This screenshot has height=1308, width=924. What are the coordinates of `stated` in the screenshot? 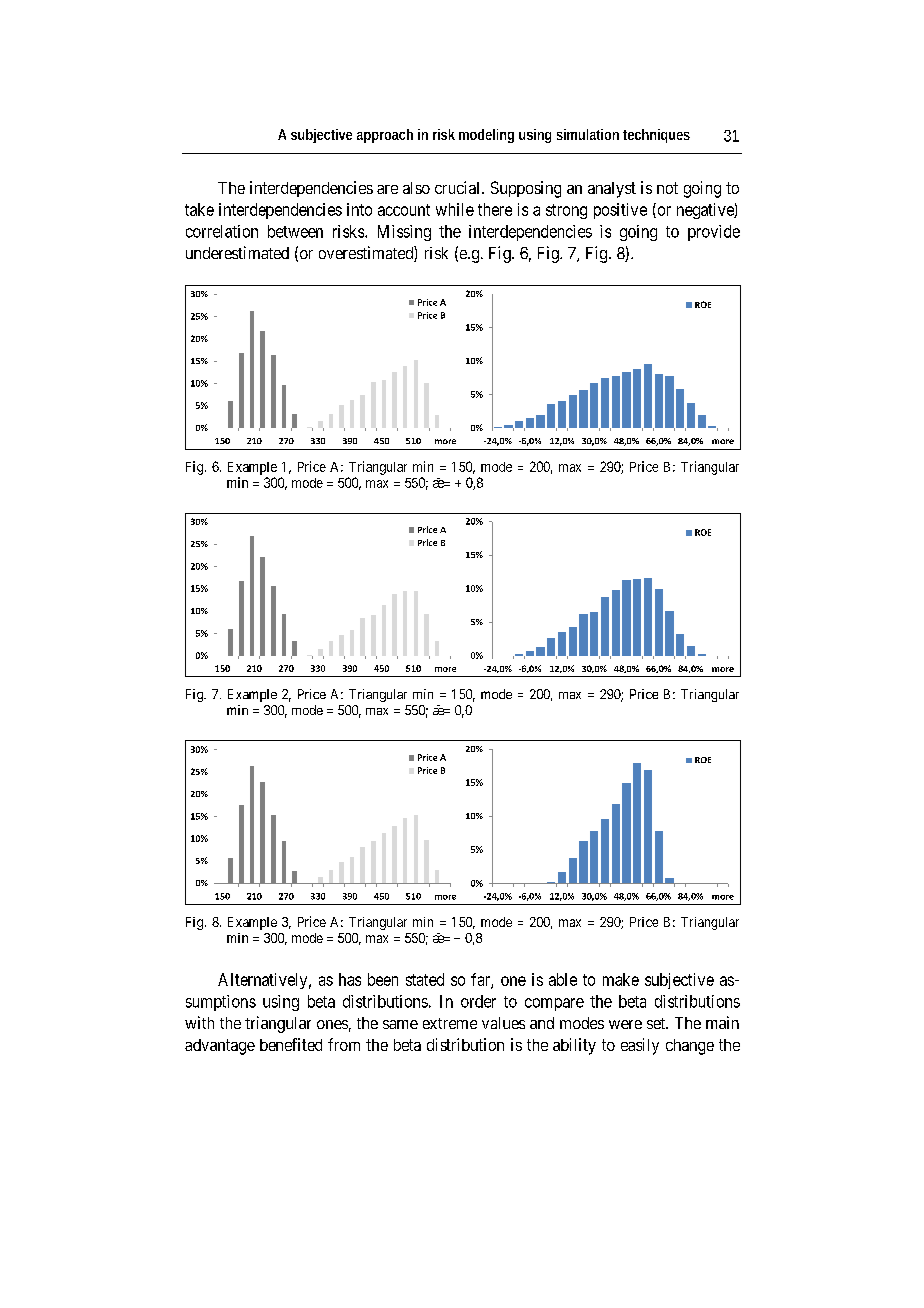 It's located at (425, 979).
